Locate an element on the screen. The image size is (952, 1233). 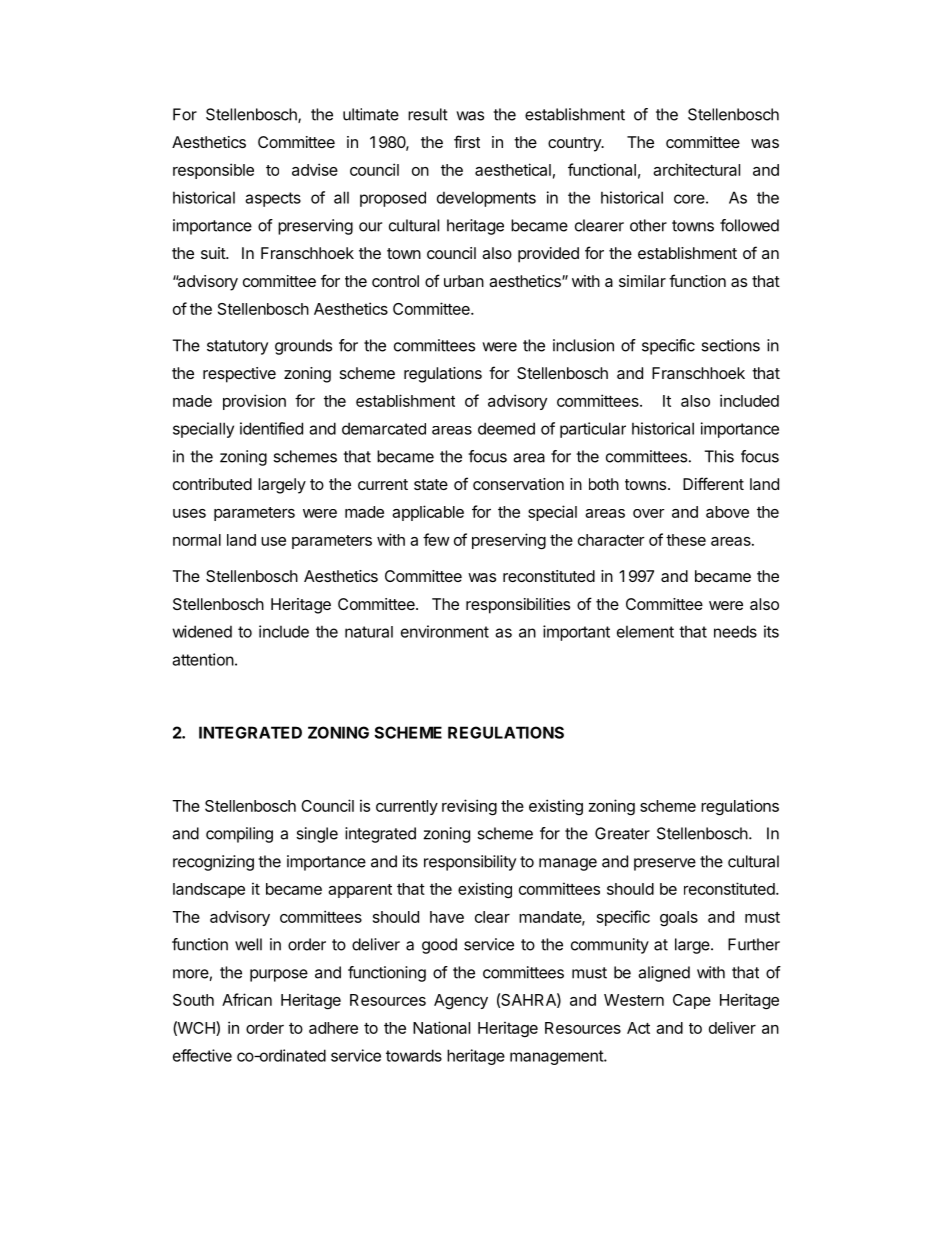
these is located at coordinates (686, 540).
